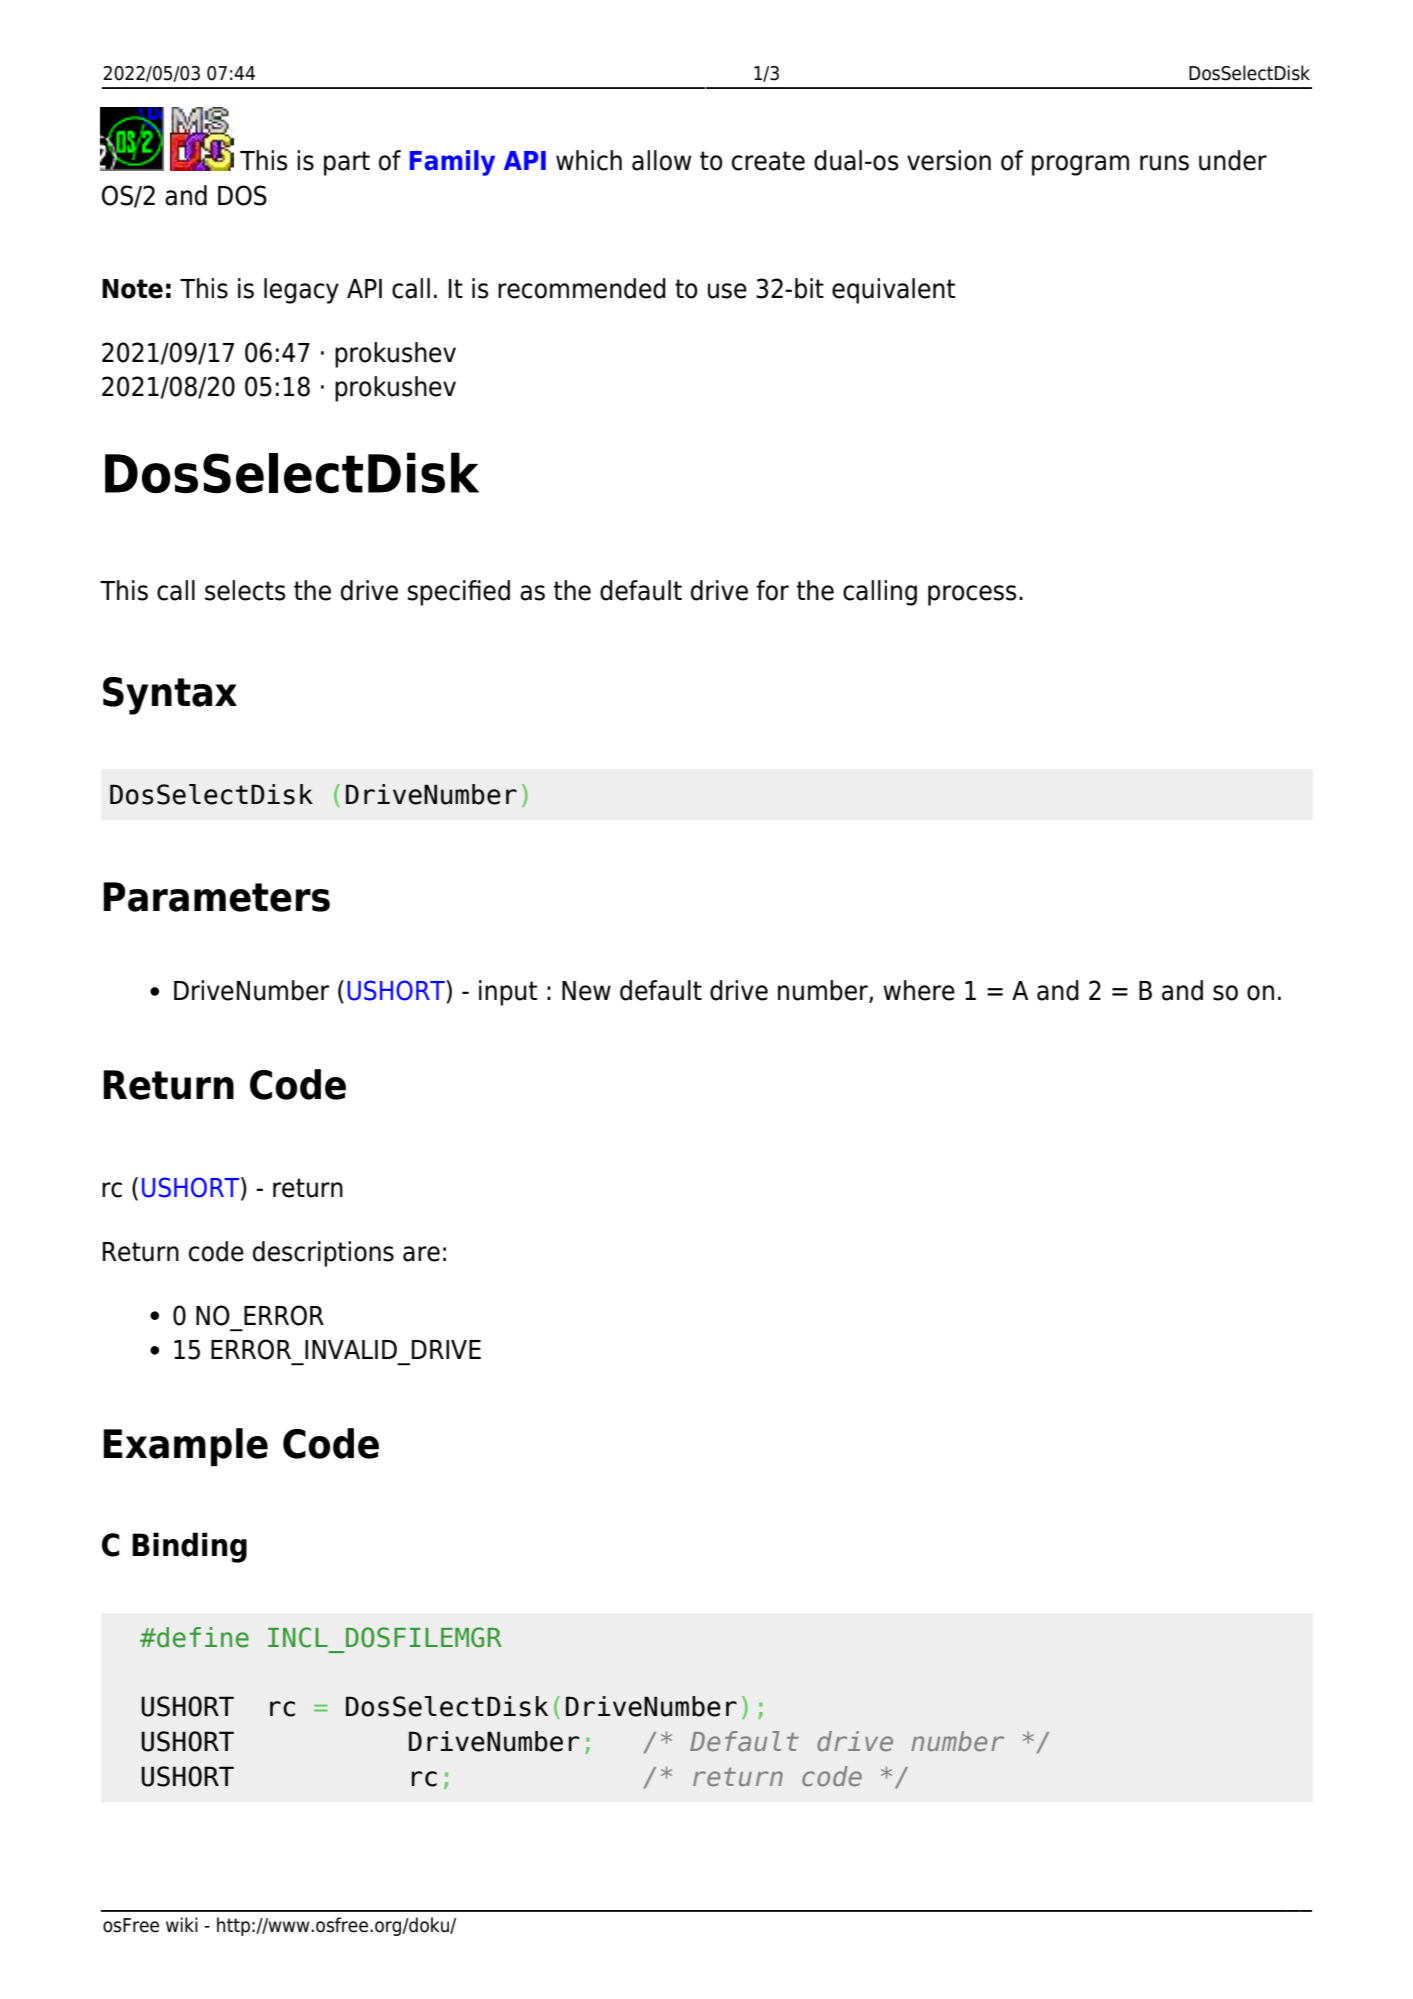 Image resolution: width=1413 pixels, height=1999 pixels. Describe the element at coordinates (661, 160) in the document. I see `allow` at that location.
